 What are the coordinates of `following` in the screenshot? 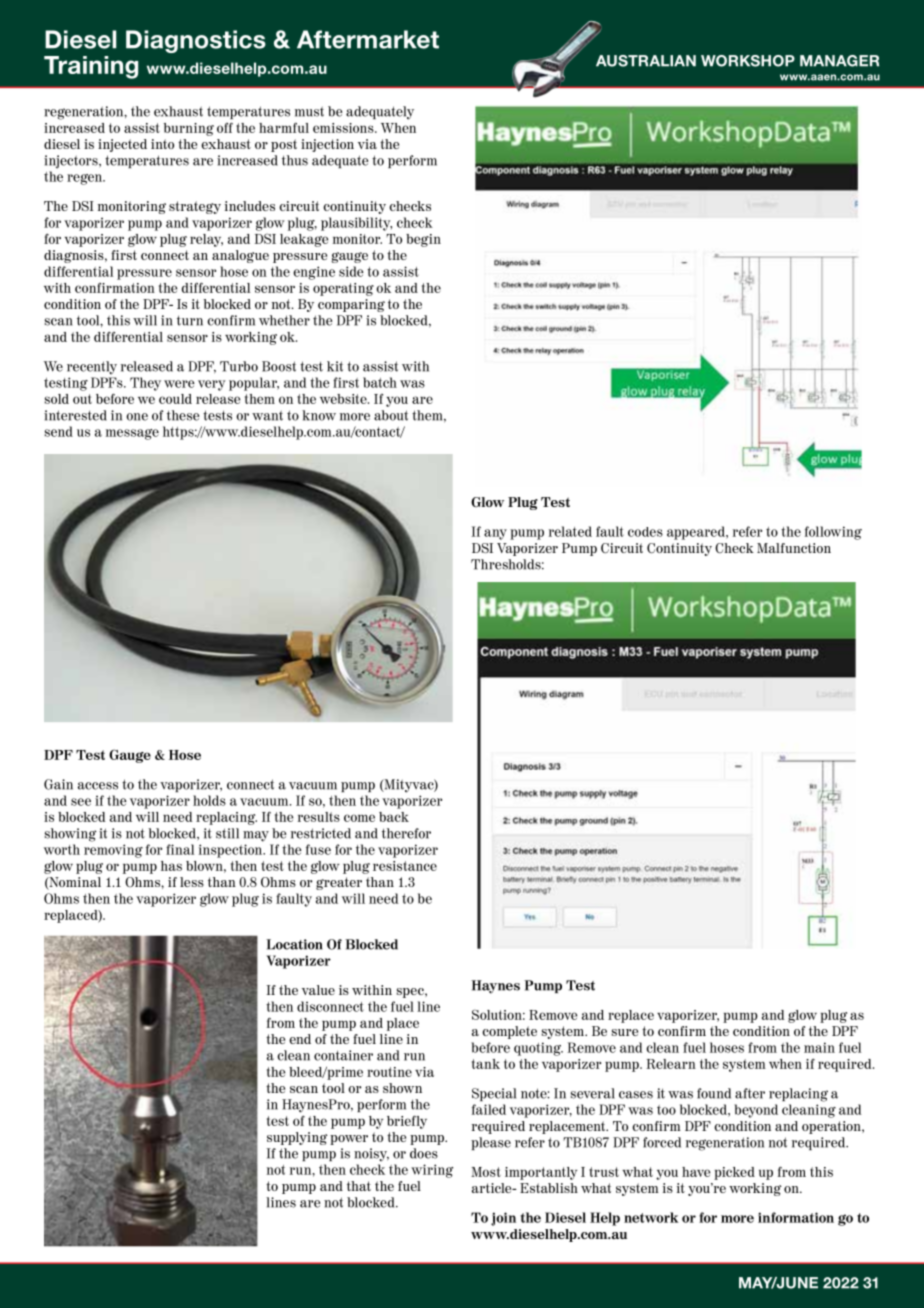 It's located at (833, 533).
